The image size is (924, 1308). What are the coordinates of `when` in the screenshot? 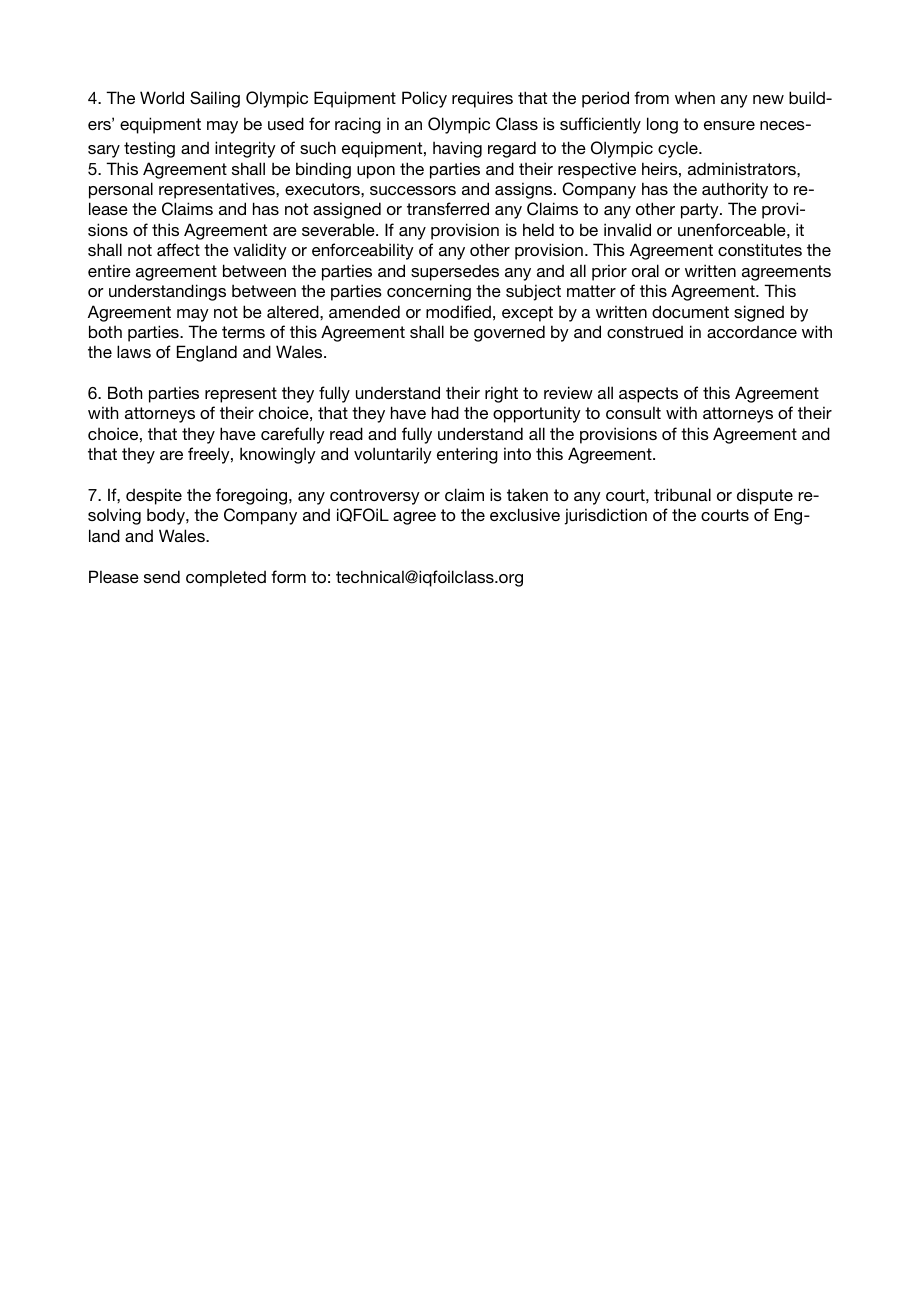 It's located at (695, 97).
